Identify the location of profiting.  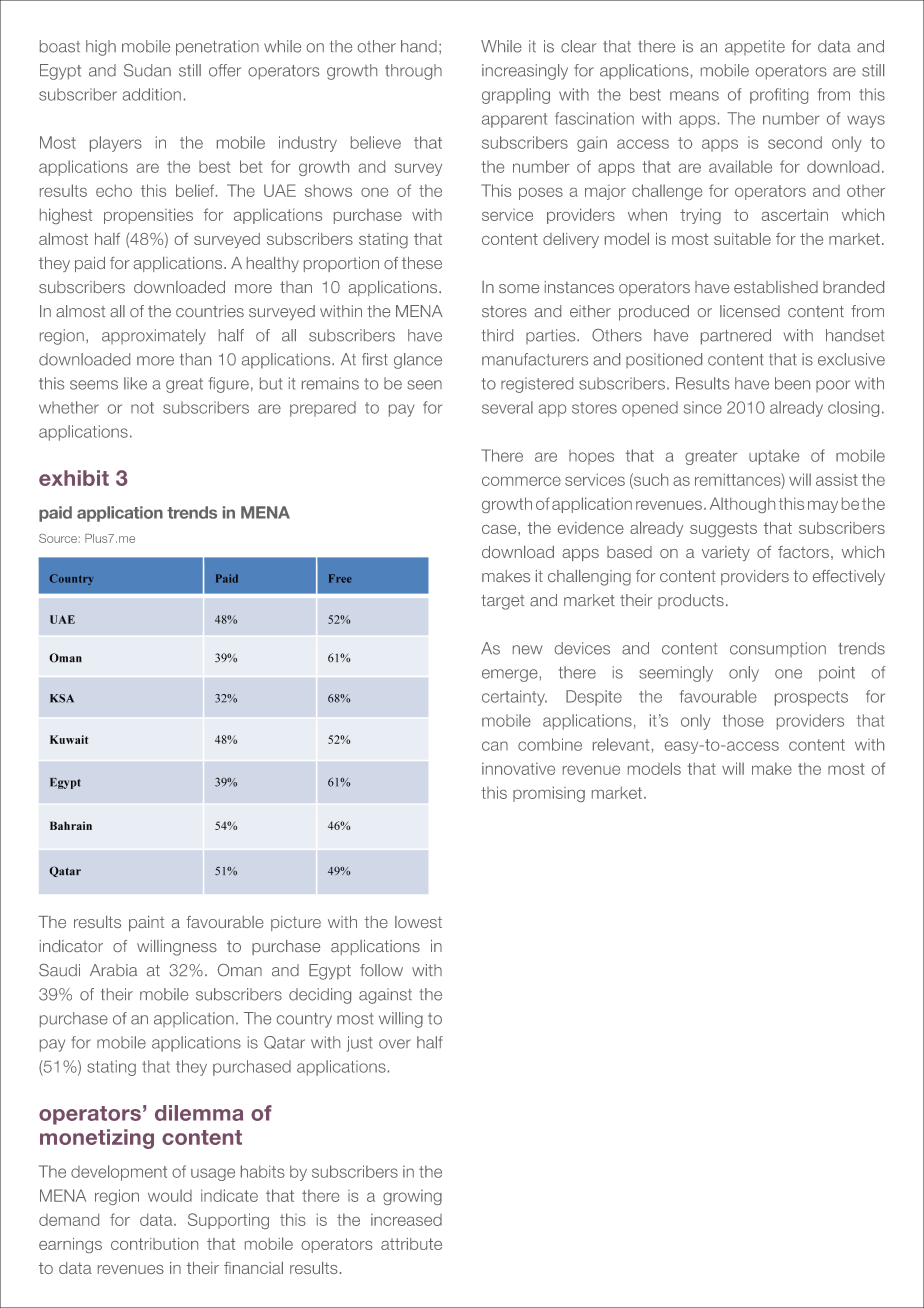
(779, 96).
